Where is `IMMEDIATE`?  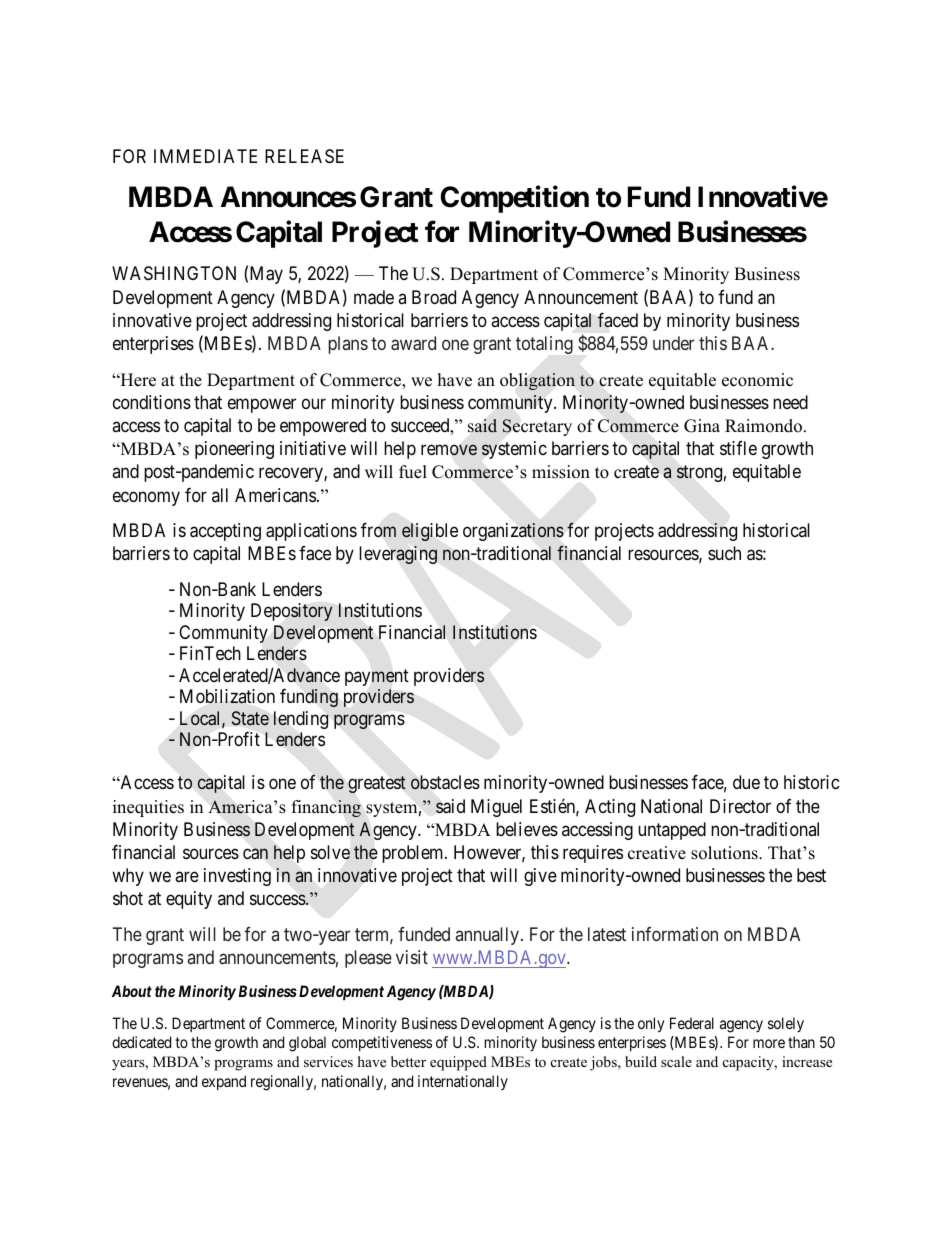
IMMEDIATE is located at coordinates (205, 156).
